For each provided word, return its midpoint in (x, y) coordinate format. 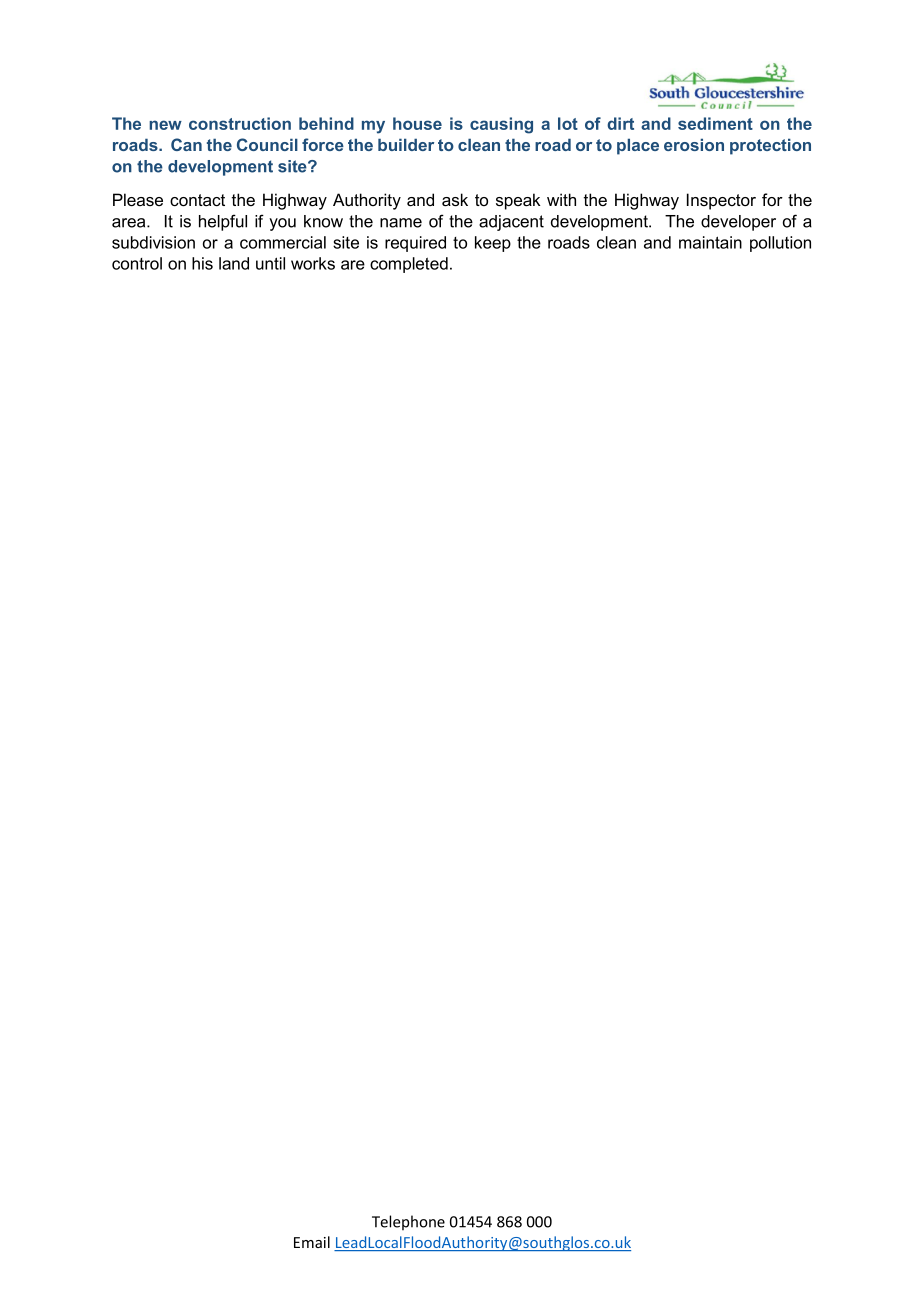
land (234, 263)
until (270, 263)
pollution (780, 244)
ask (455, 200)
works (313, 263)
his (202, 263)
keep (493, 244)
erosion (694, 144)
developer (738, 223)
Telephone (408, 1222)
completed (409, 265)
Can (186, 144)
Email (312, 1242)
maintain (710, 242)
